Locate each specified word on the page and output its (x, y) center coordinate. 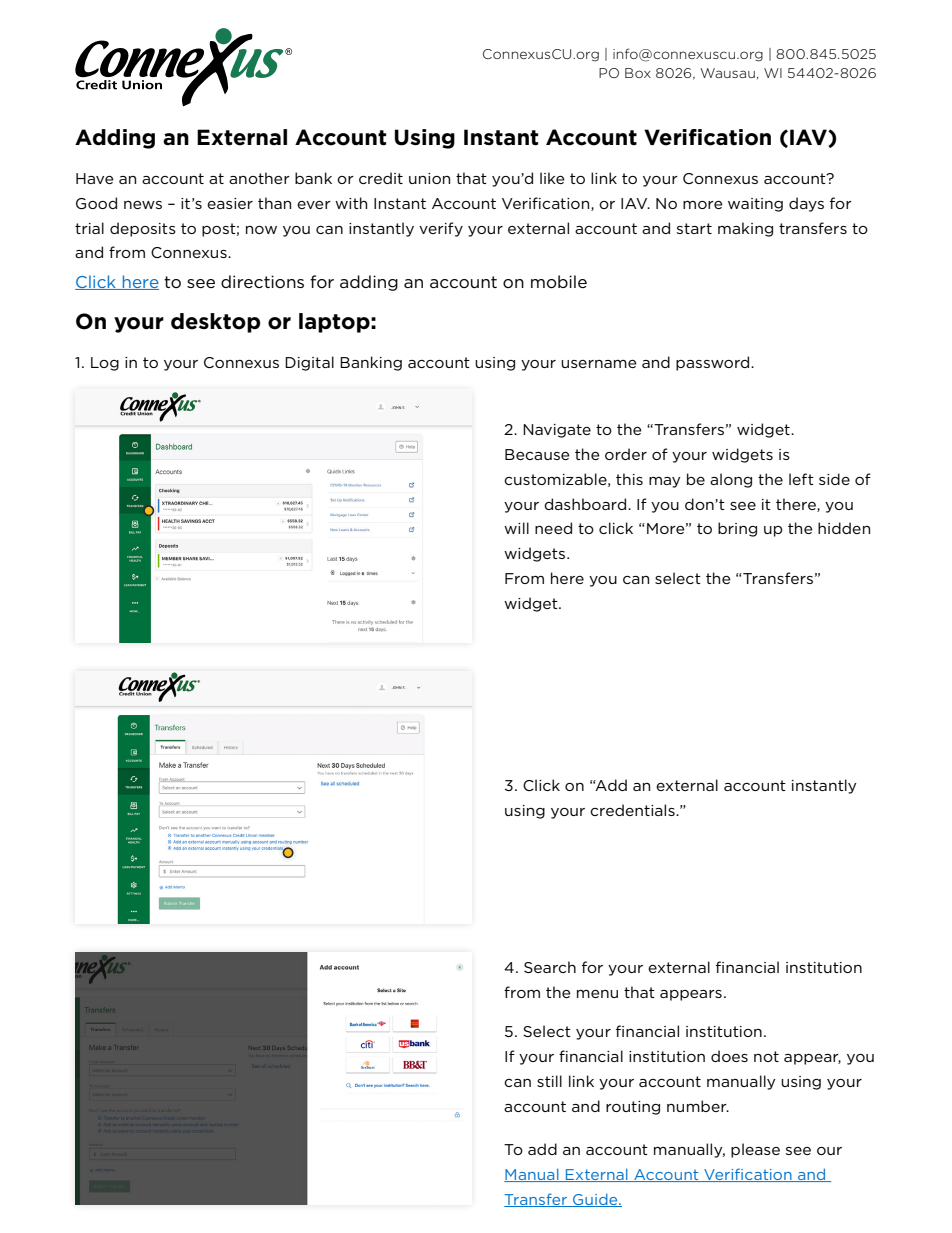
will (516, 528)
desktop (215, 323)
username (599, 364)
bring (737, 529)
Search (550, 967)
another (259, 178)
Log (105, 364)
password (714, 363)
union (429, 178)
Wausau (727, 73)
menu (597, 994)
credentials (633, 810)
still (549, 1081)
